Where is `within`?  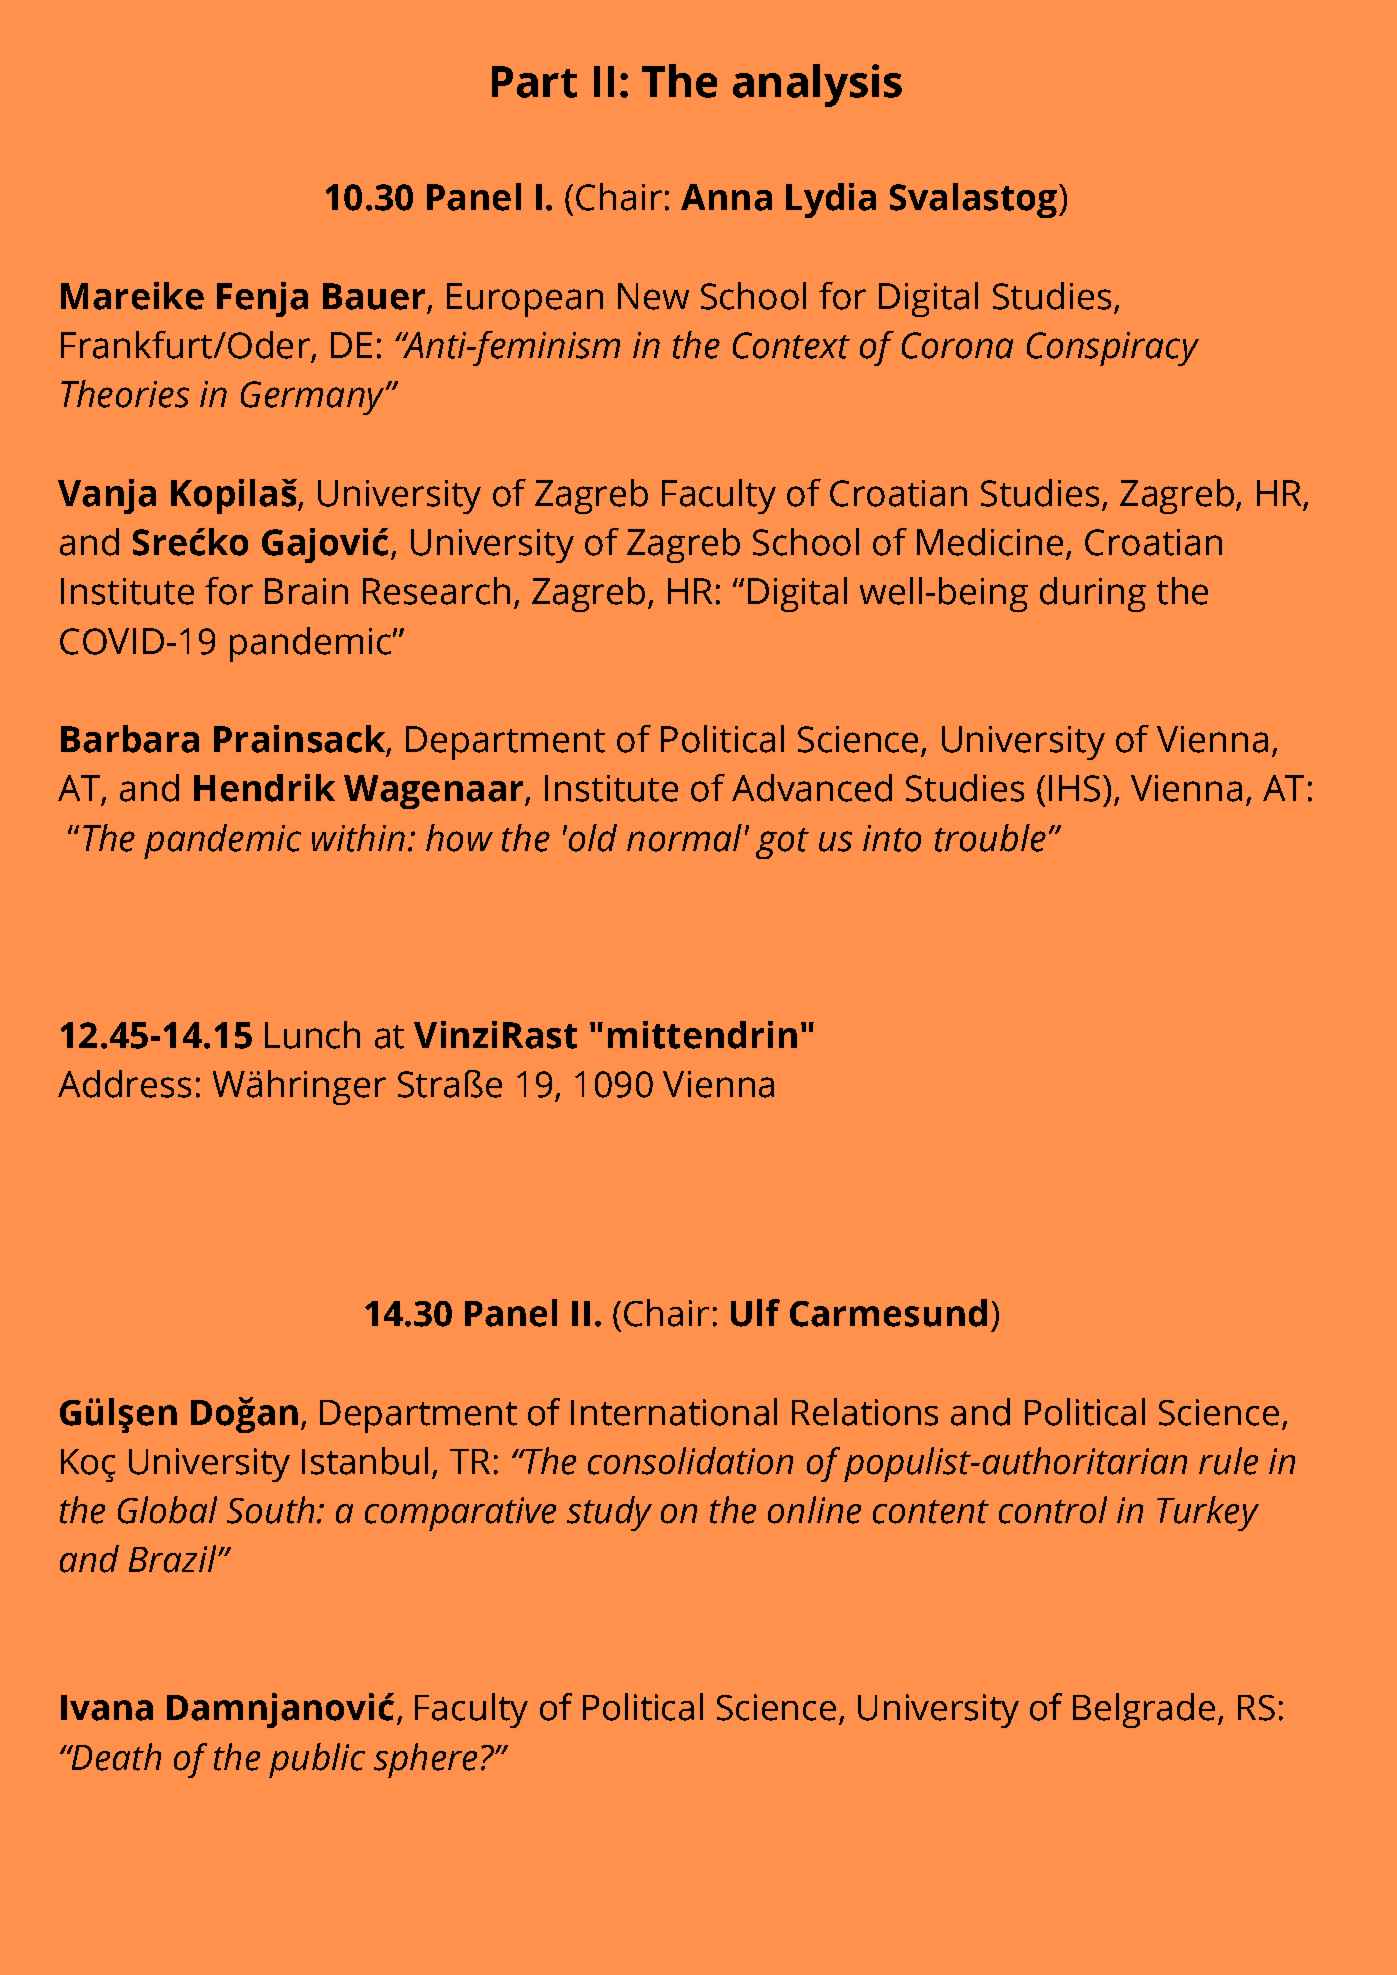
within is located at coordinates (358, 838).
